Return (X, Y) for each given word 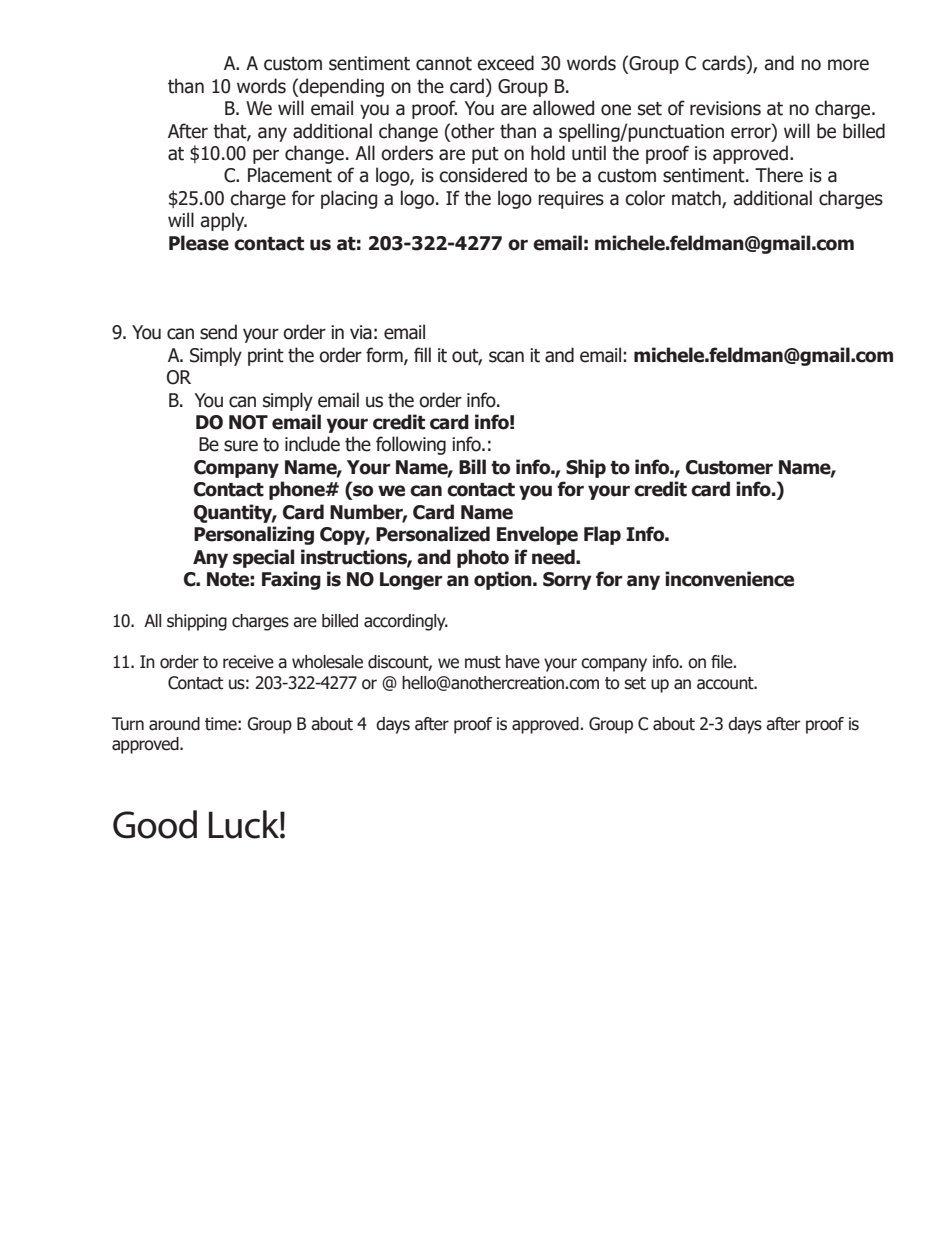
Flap (602, 535)
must (483, 662)
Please (199, 243)
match (697, 199)
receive (248, 662)
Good (155, 824)
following (411, 445)
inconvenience (729, 579)
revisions (725, 108)
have (523, 662)
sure (241, 446)
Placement (290, 175)
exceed (505, 63)
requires (571, 200)
